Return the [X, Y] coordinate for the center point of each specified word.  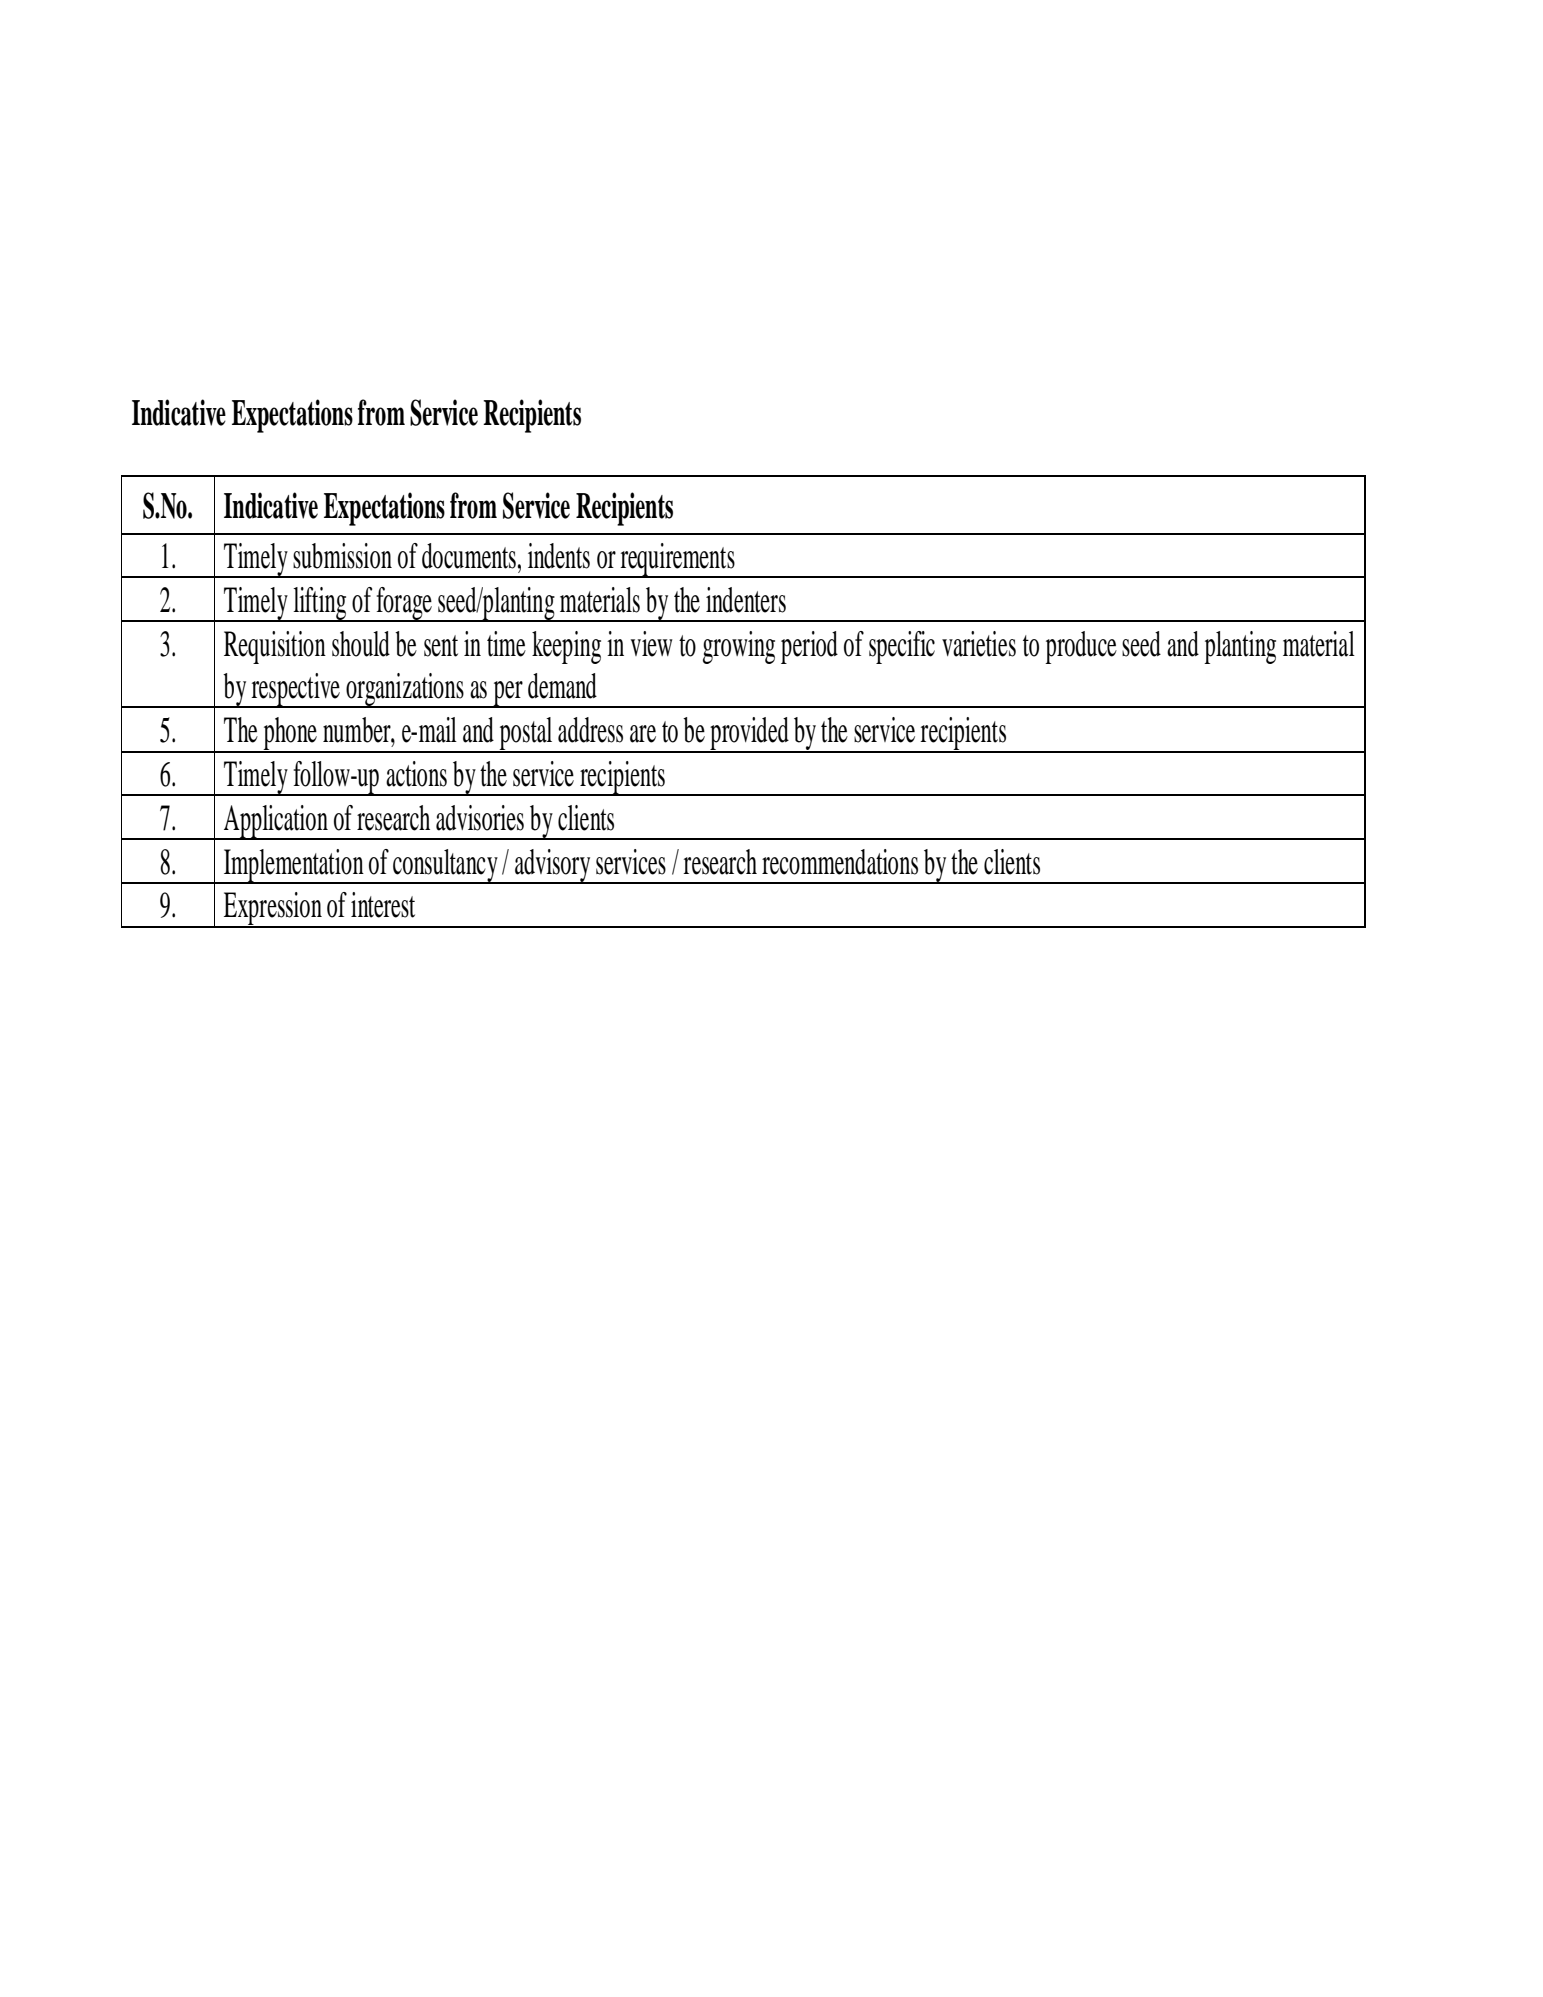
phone [290, 734]
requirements [678, 560]
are [643, 734]
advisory [553, 866]
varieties [979, 644]
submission [342, 556]
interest [383, 905]
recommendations [840, 862]
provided [749, 734]
